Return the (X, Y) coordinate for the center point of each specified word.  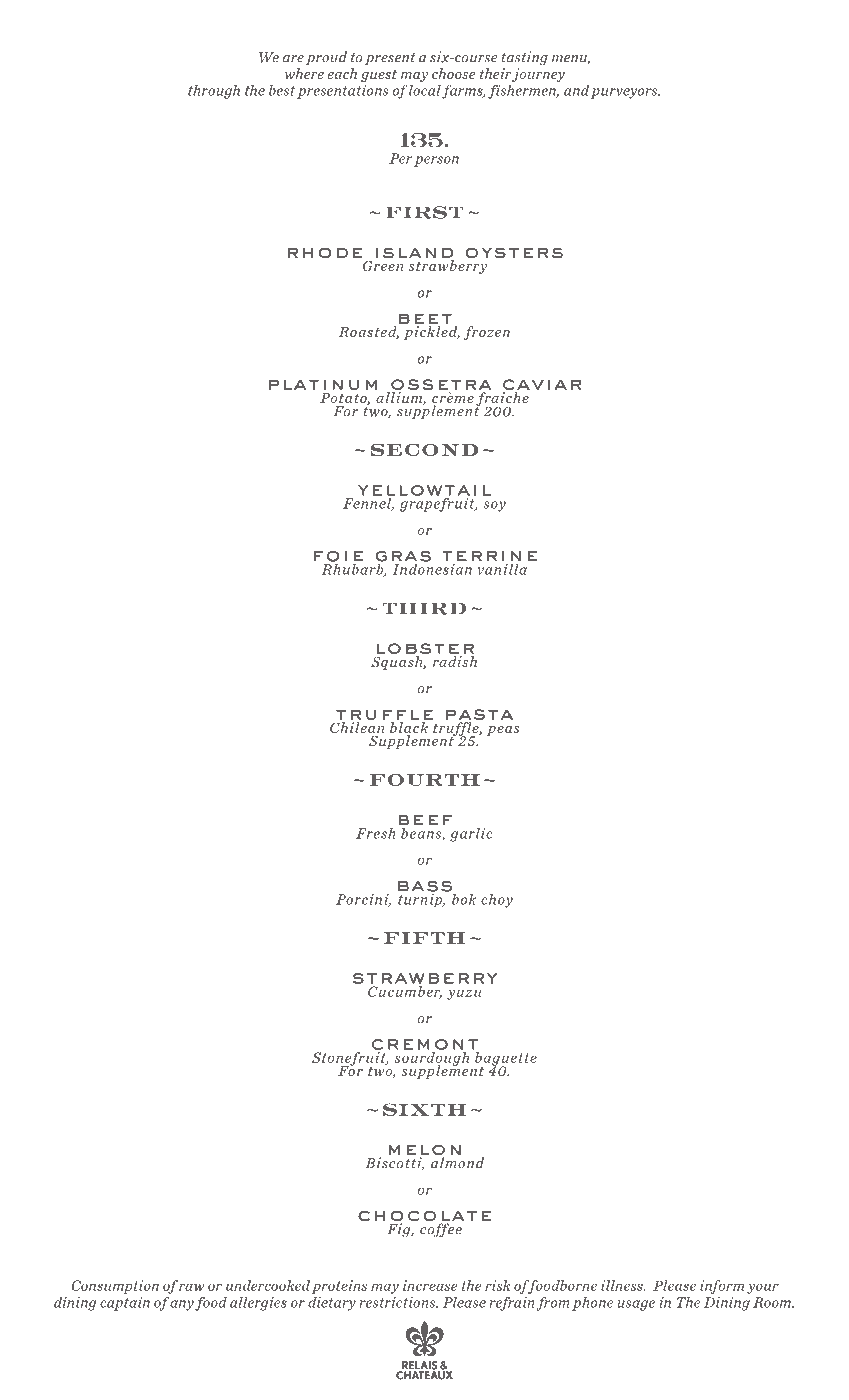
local (425, 90)
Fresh (376, 833)
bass (425, 887)
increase (430, 1285)
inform (722, 1287)
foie (338, 556)
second (424, 450)
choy (497, 901)
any (182, 1305)
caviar (542, 386)
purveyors (625, 93)
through (214, 92)
